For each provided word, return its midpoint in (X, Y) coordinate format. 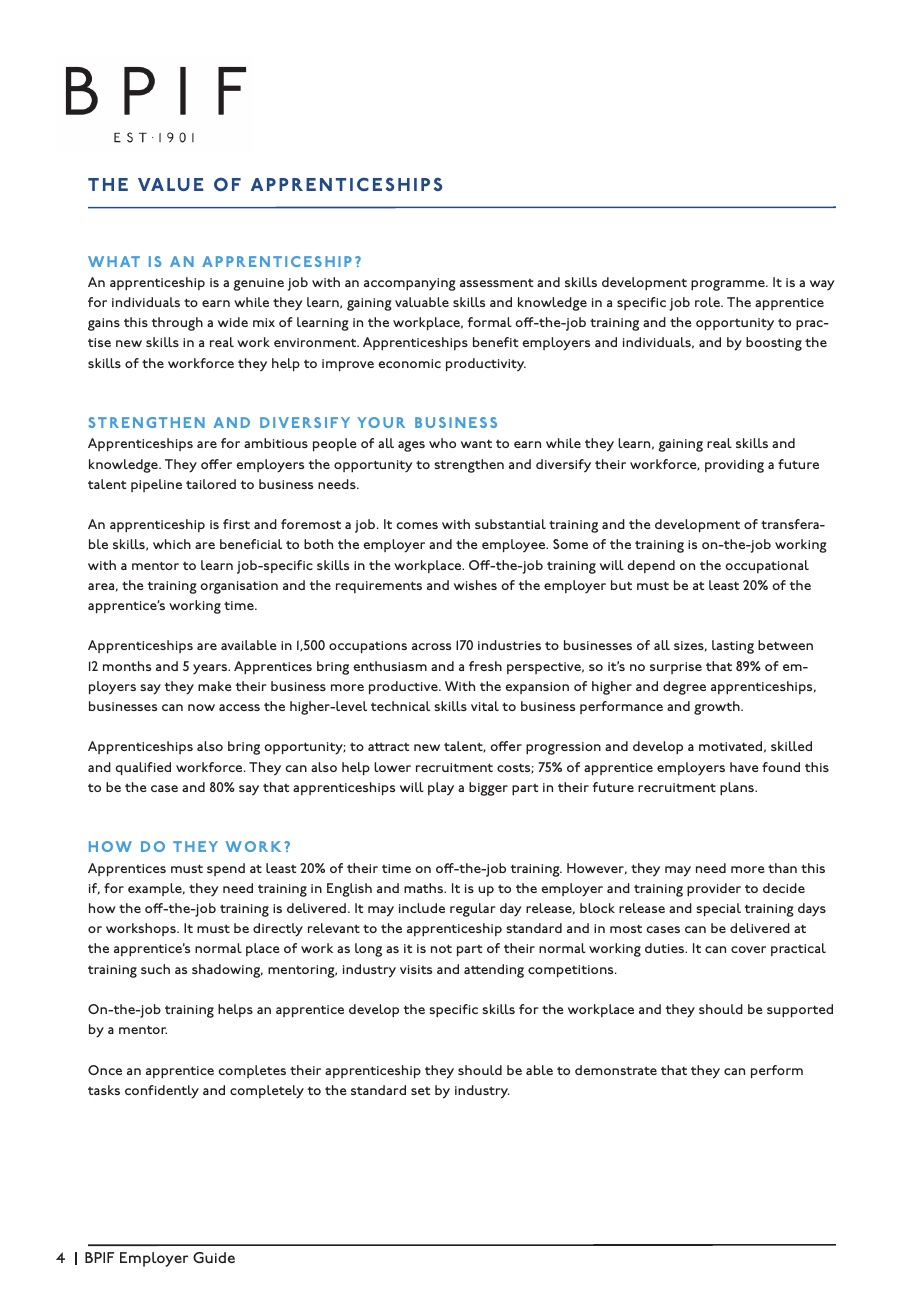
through (177, 324)
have (744, 767)
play (441, 789)
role (708, 302)
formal (490, 322)
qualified (143, 768)
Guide (214, 1257)
